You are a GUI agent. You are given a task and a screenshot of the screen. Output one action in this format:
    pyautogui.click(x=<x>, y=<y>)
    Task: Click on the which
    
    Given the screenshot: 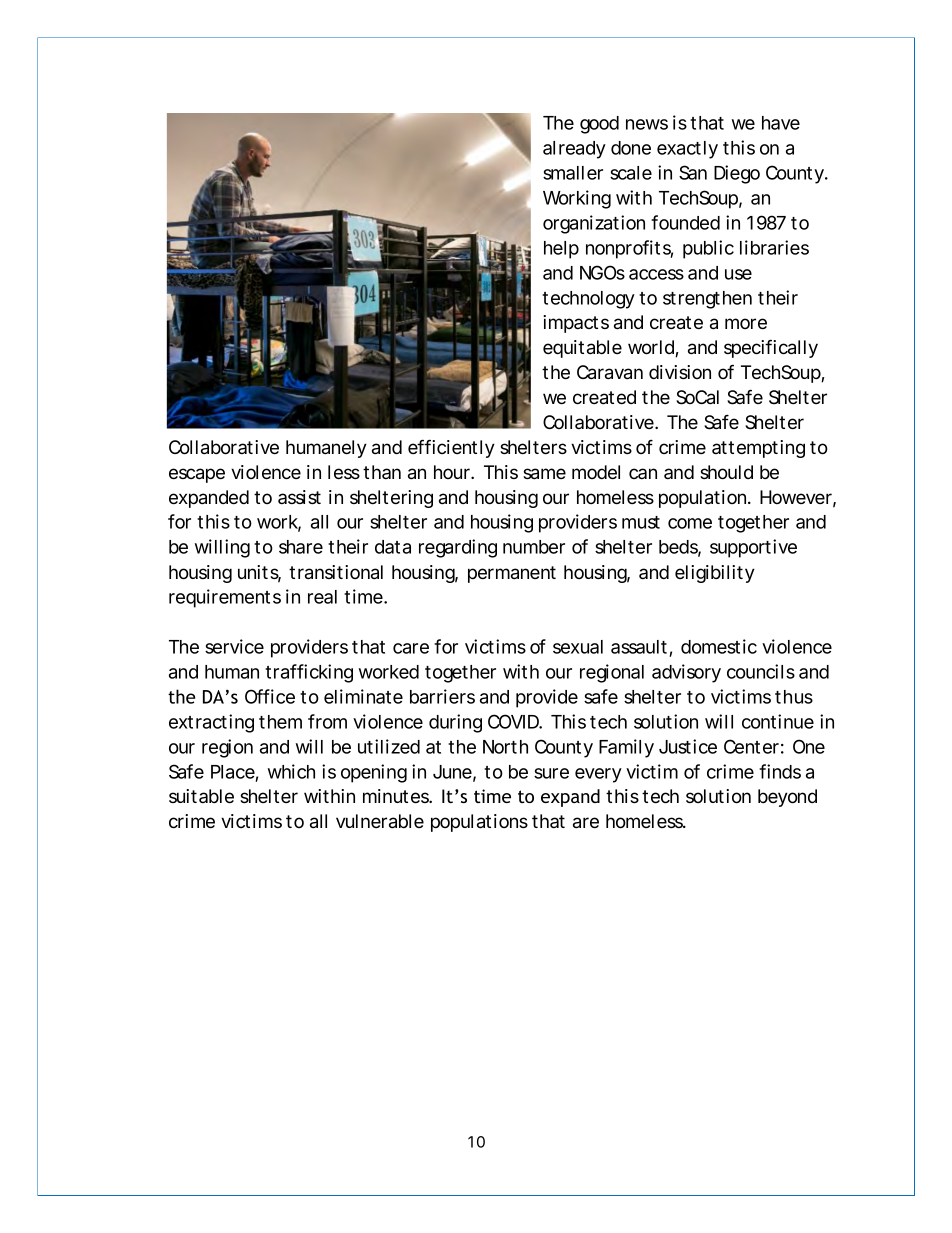 What is the action you would take?
    pyautogui.click(x=291, y=771)
